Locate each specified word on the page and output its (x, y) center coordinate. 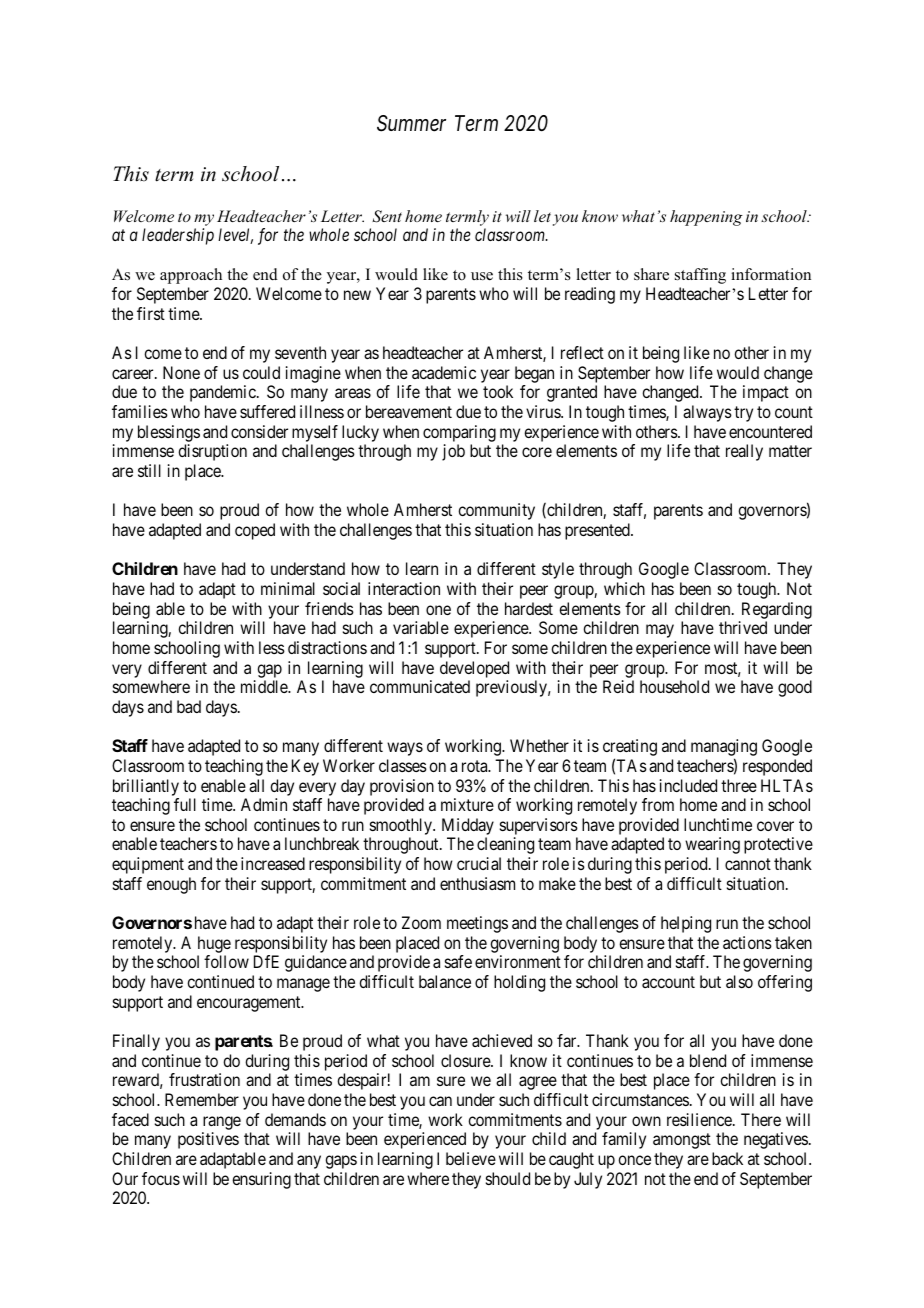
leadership (178, 236)
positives (208, 1140)
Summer (411, 123)
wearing (712, 845)
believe (471, 1158)
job (453, 452)
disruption (212, 452)
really (744, 452)
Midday (468, 828)
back (727, 1158)
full (185, 804)
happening (706, 218)
